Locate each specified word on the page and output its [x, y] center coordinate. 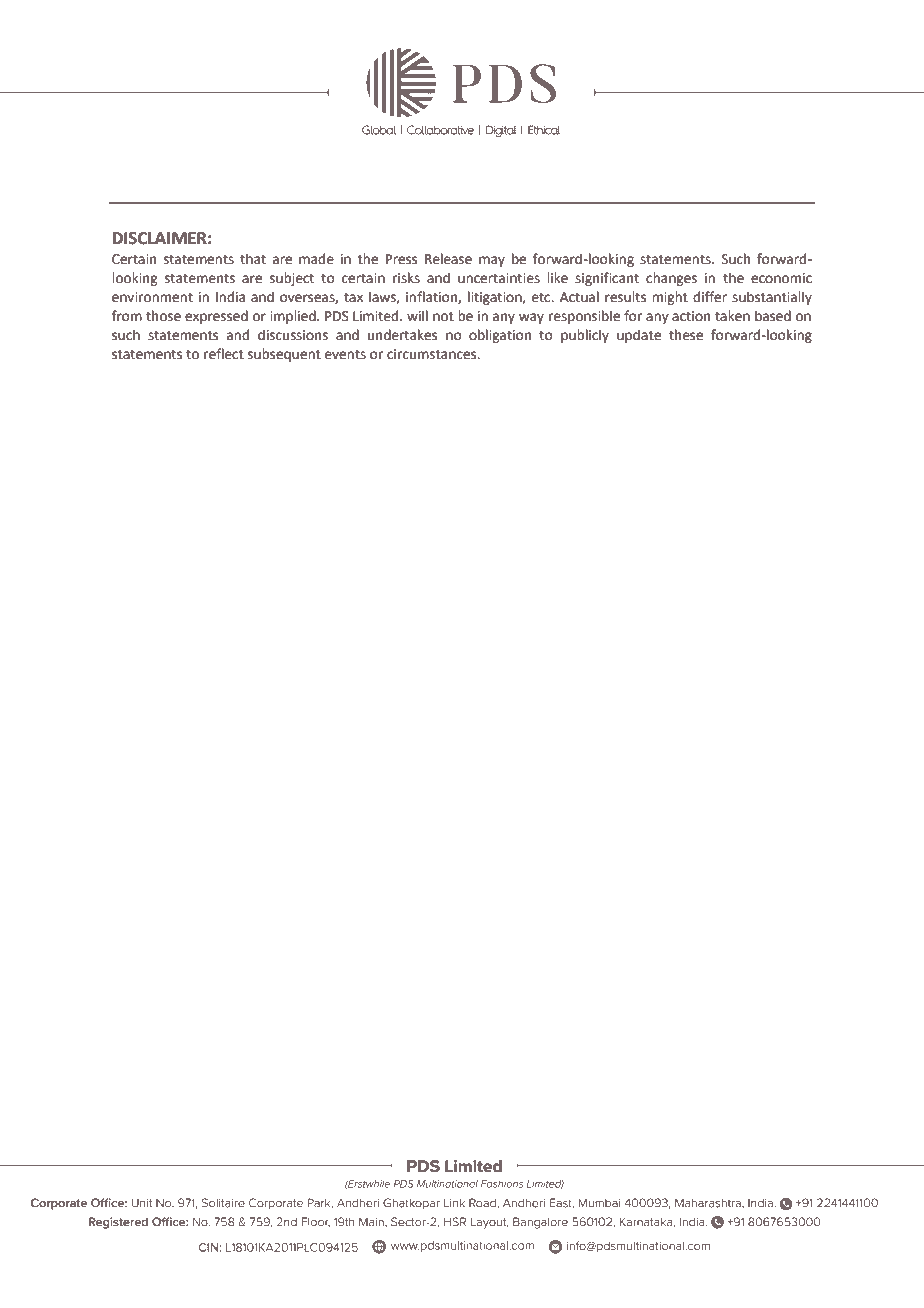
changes [671, 279]
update [639, 336]
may [492, 261]
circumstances [433, 354]
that [253, 259]
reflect [224, 354]
